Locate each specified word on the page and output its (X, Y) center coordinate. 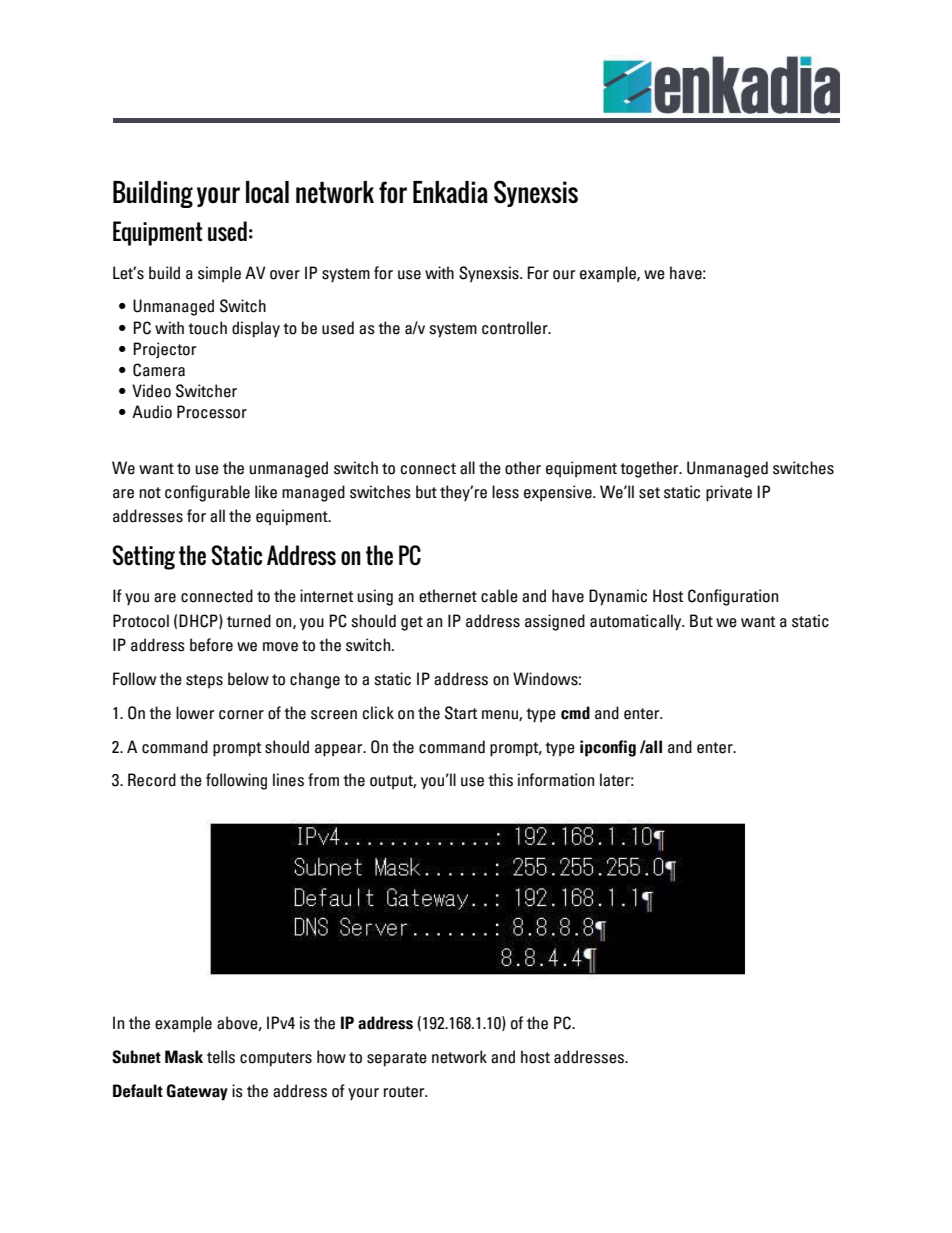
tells (221, 1057)
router (405, 1092)
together (650, 469)
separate (397, 1059)
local (267, 192)
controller (516, 328)
